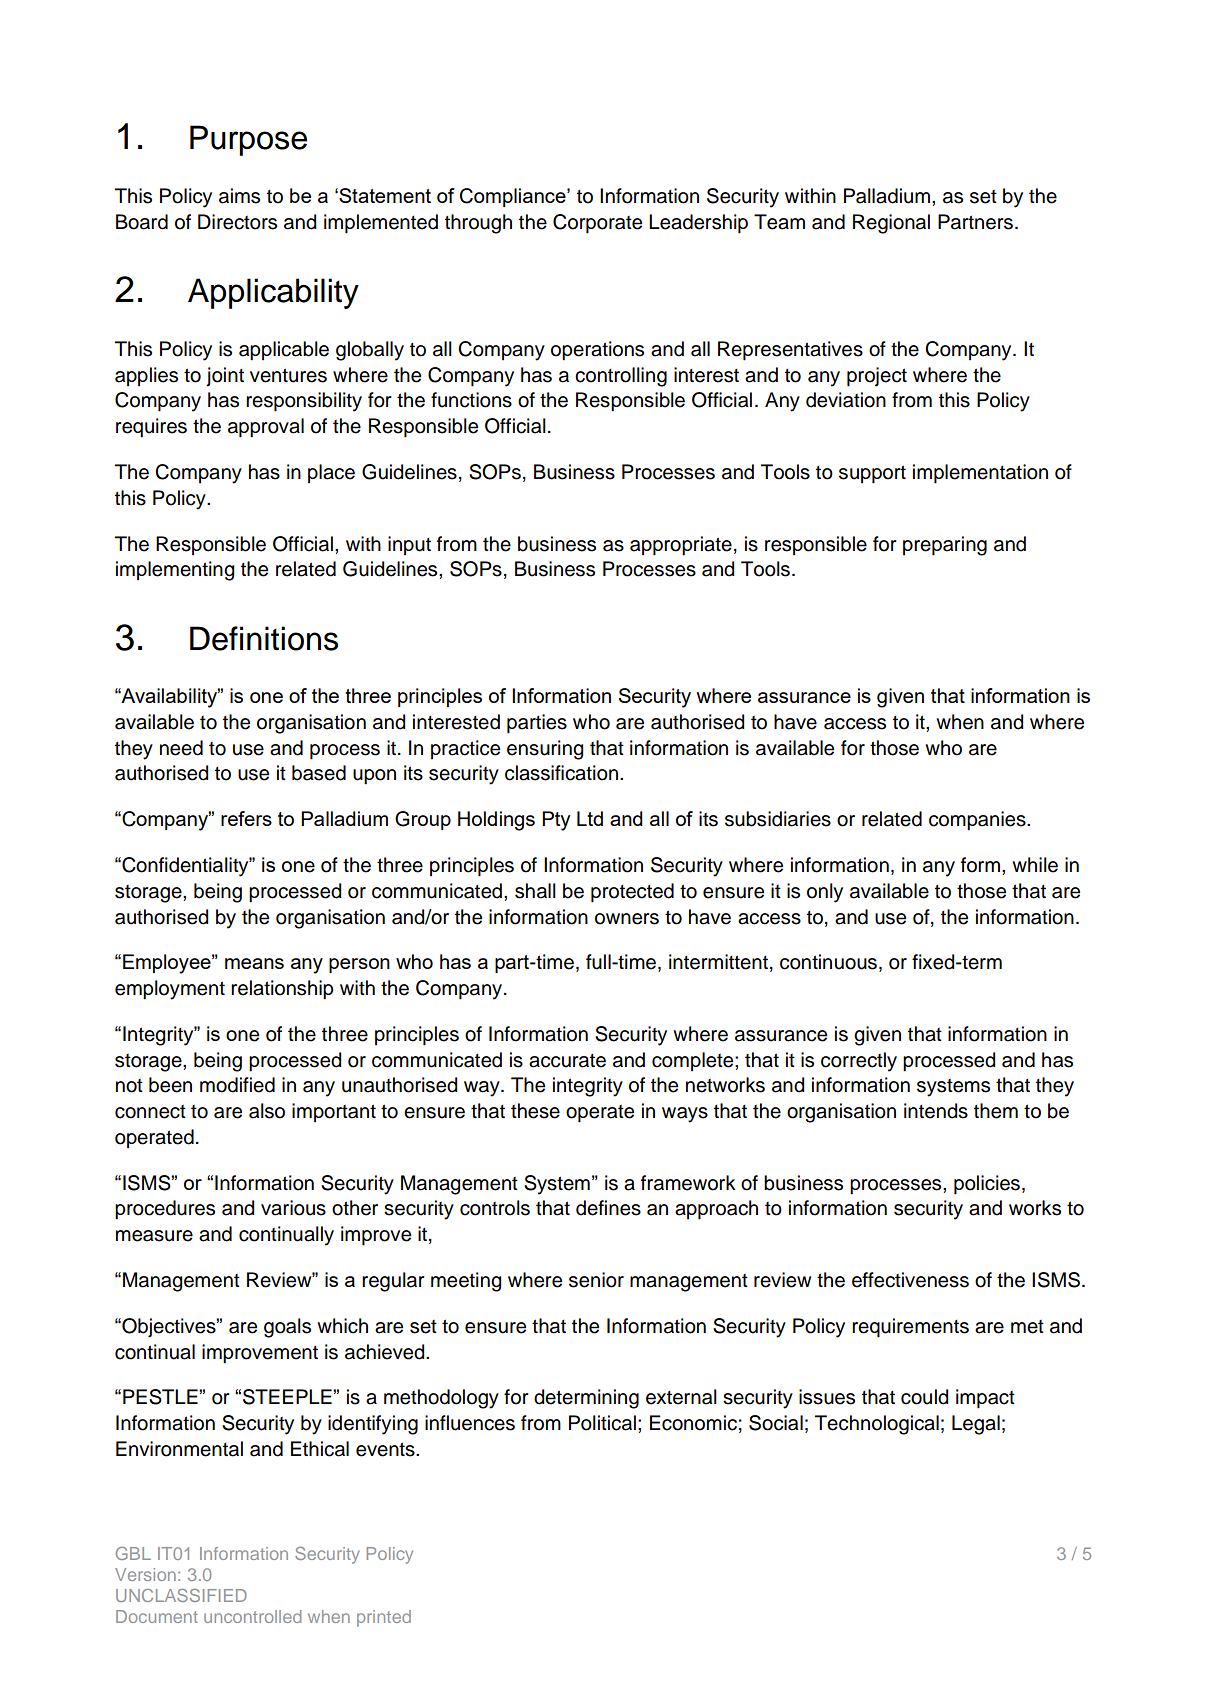  Describe the element at coordinates (891, 224) in the document. I see `Regional` at that location.
